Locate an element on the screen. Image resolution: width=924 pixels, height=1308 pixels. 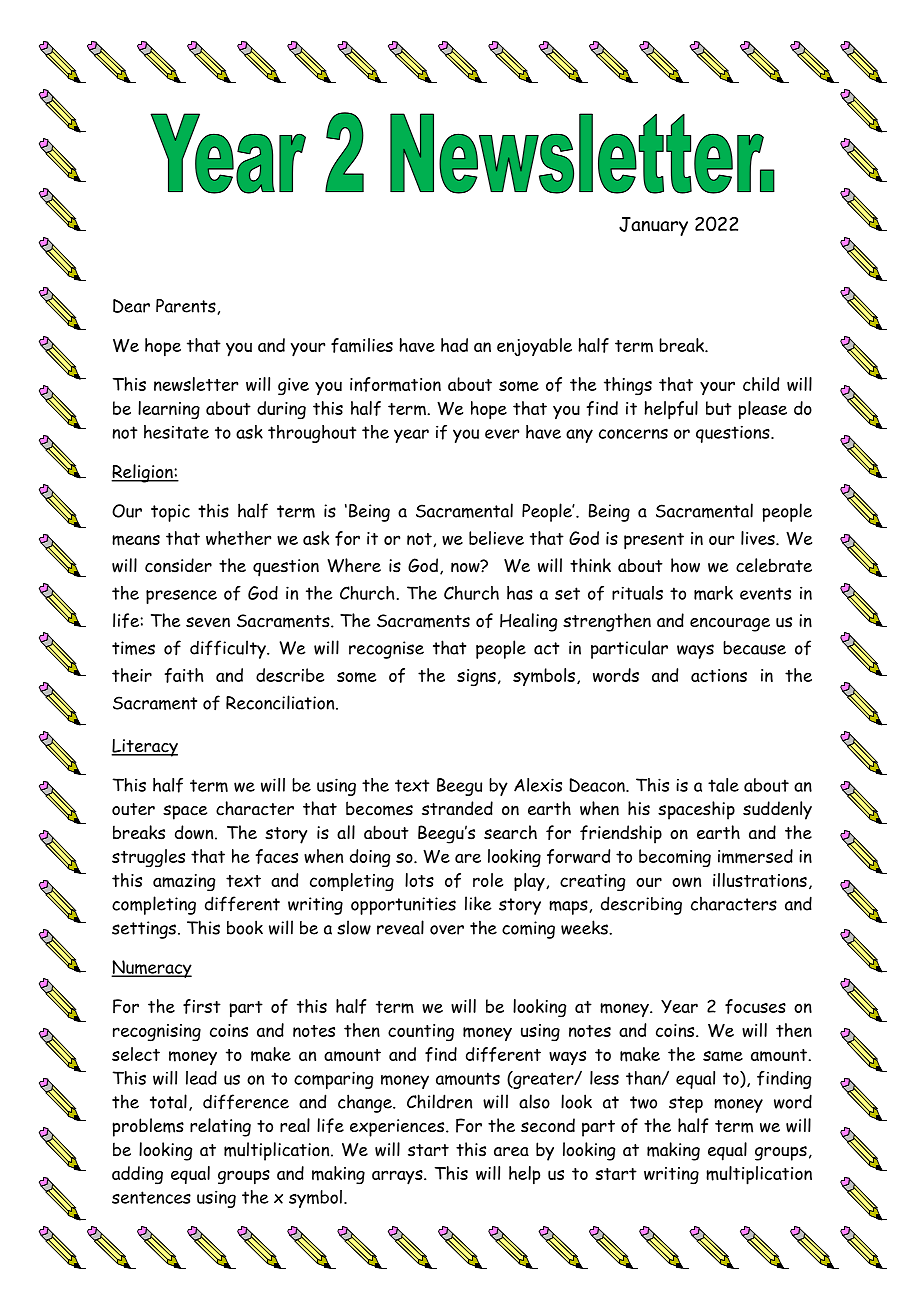
believe is located at coordinates (496, 538).
